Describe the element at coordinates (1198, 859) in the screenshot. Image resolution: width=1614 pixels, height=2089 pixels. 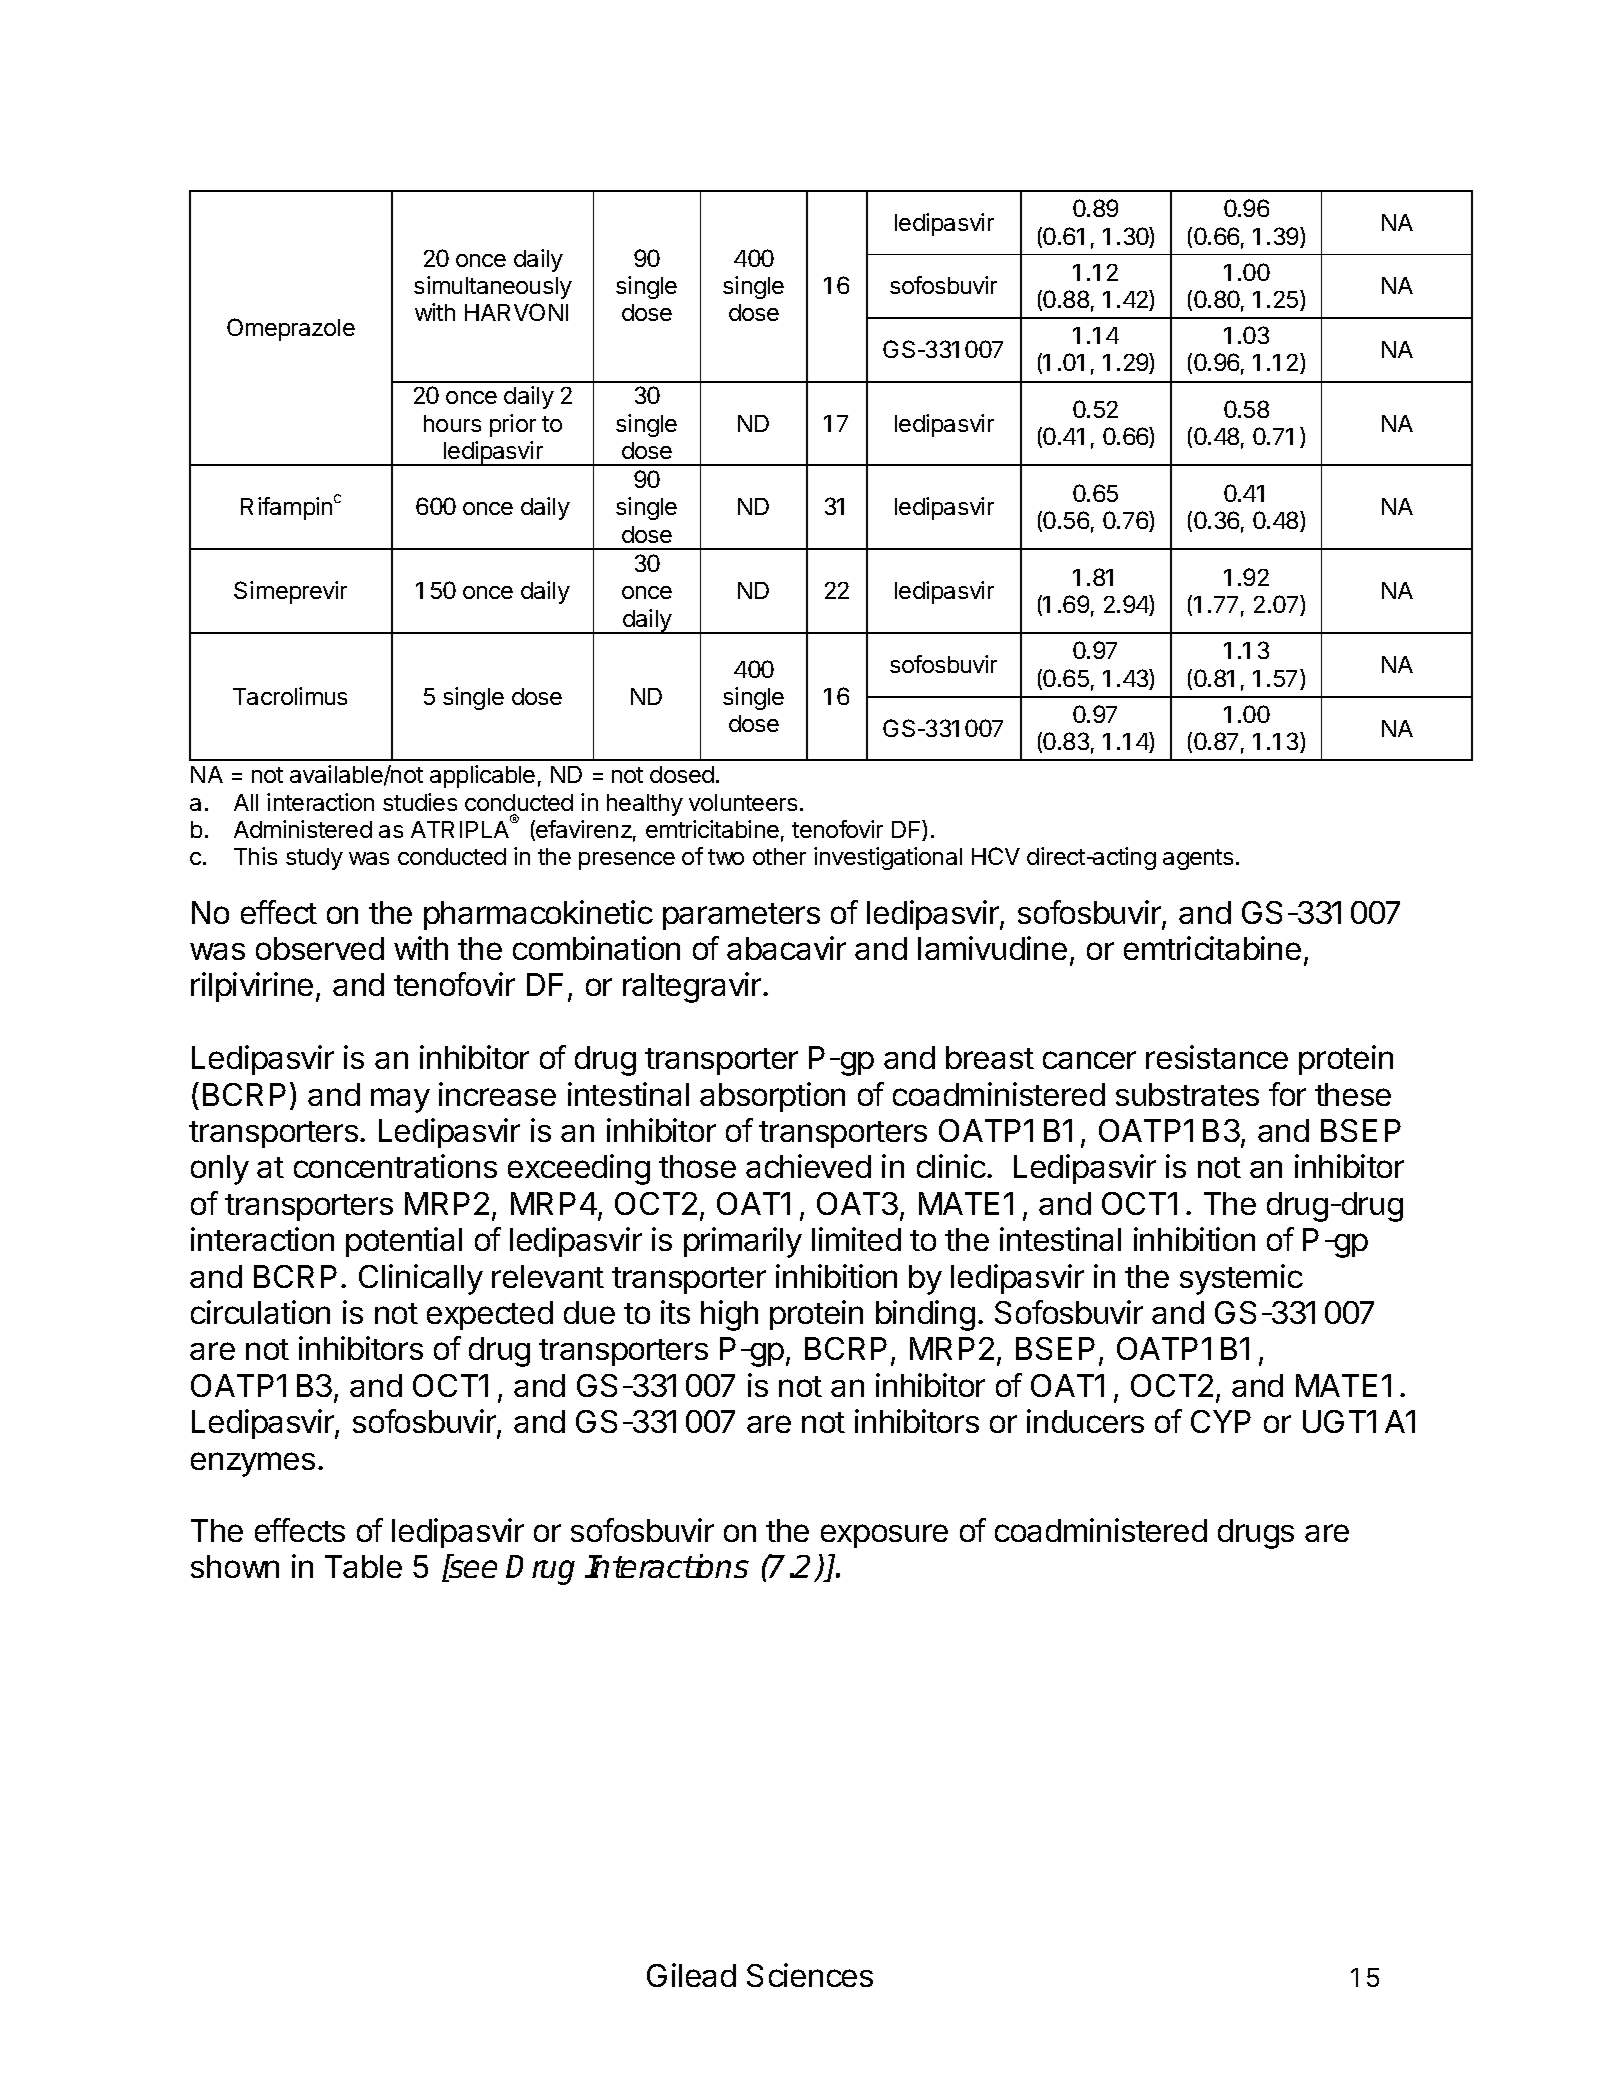
I see `agents` at that location.
